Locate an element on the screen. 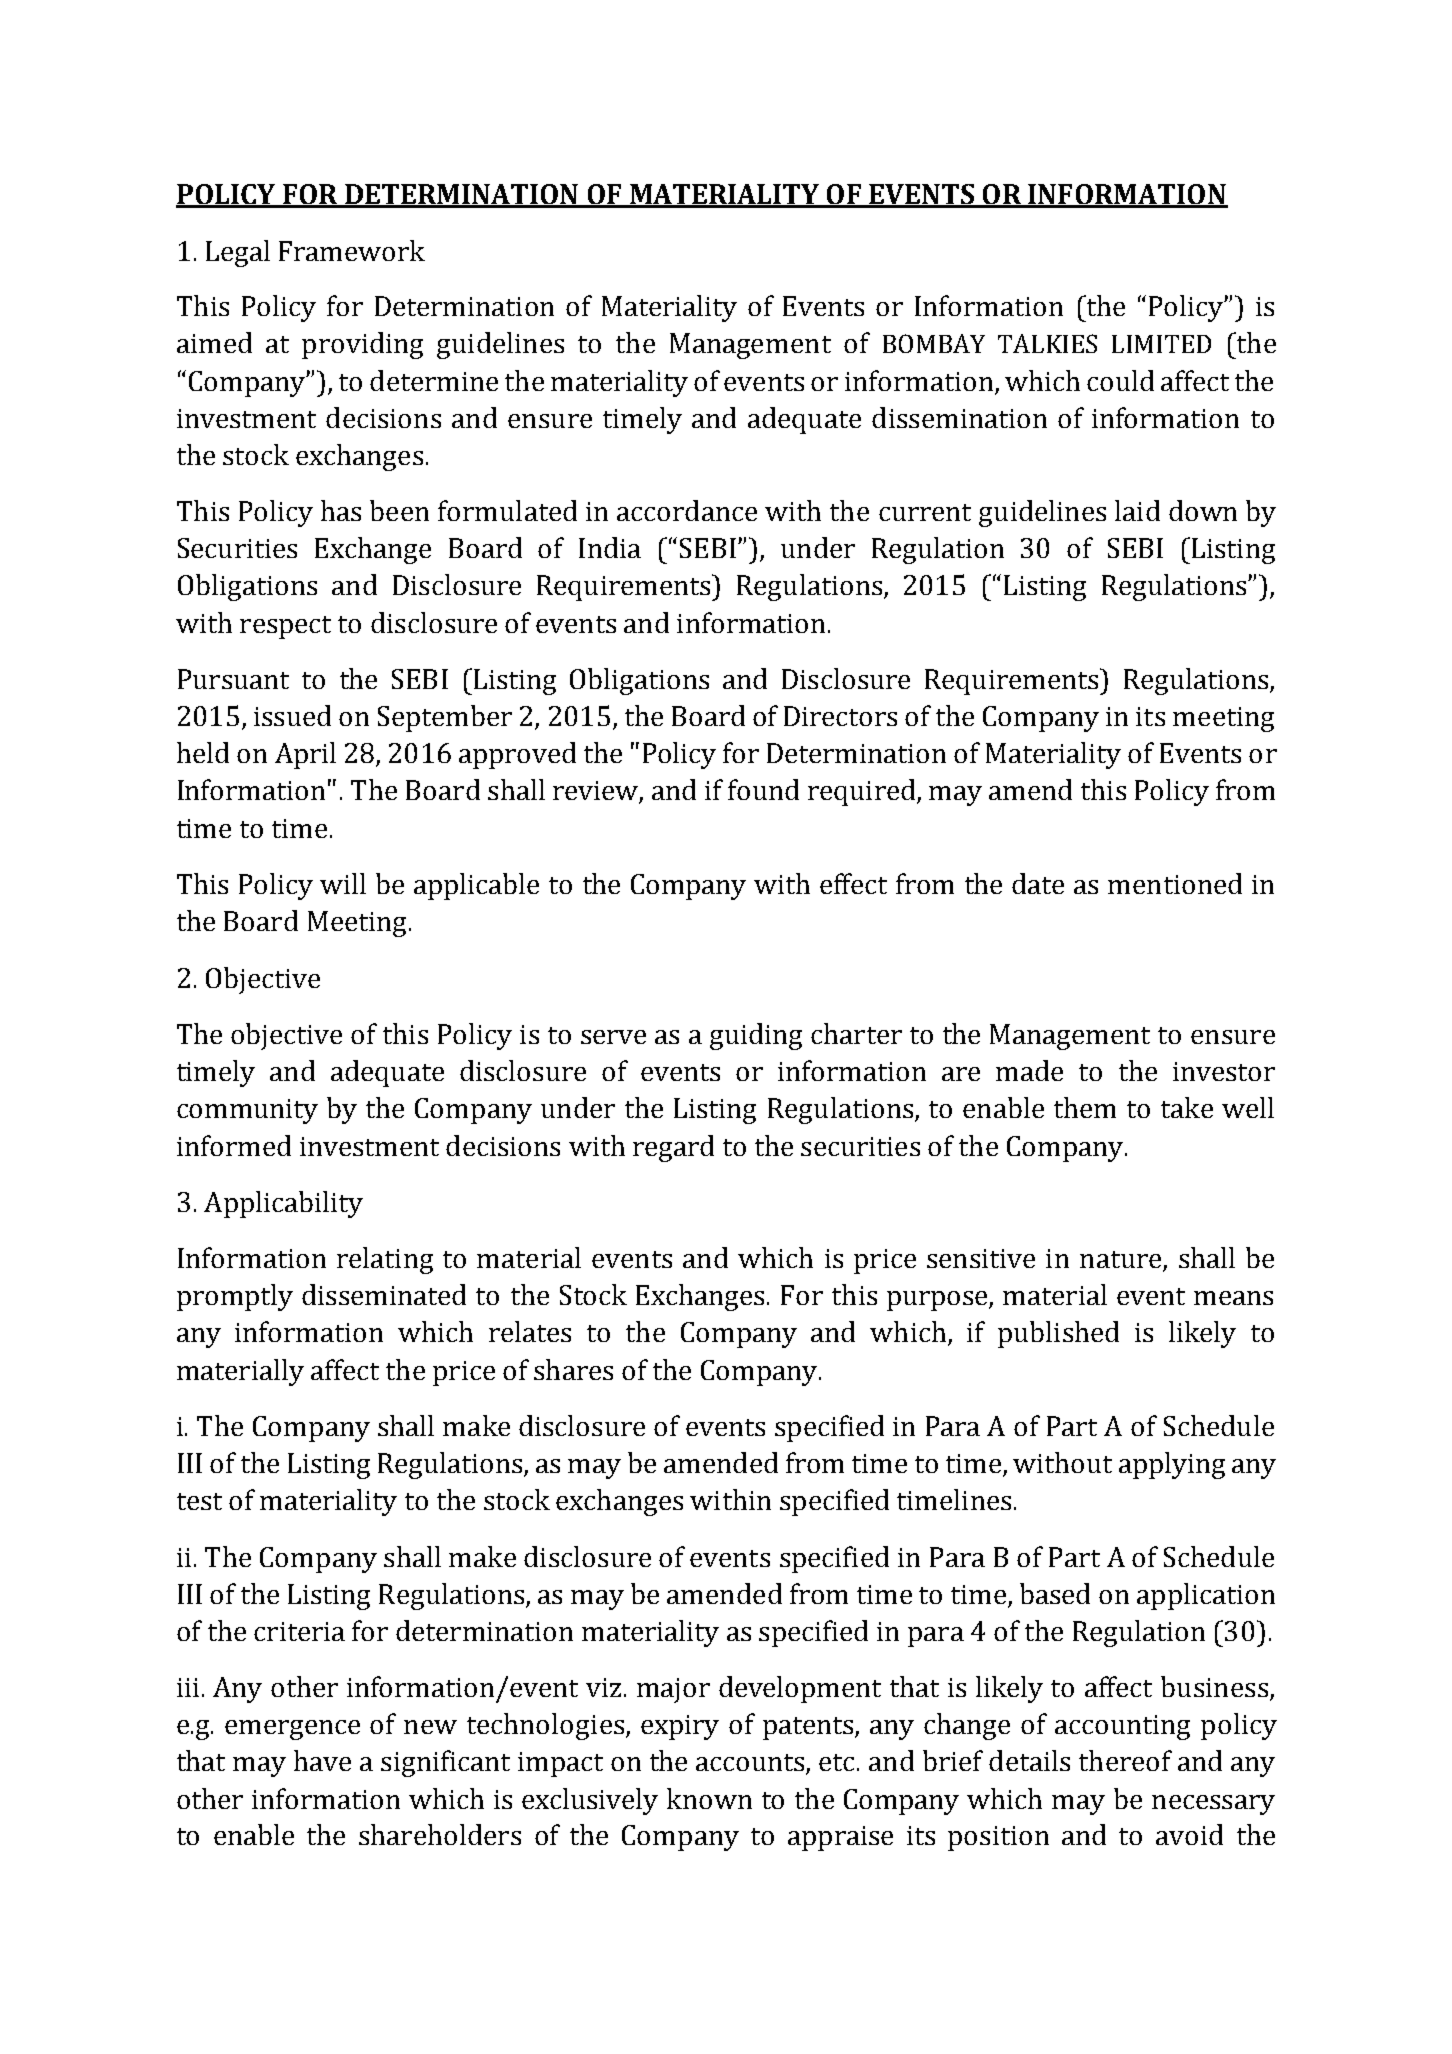 The height and width of the screenshot is (2054, 1452). known is located at coordinates (709, 1798).
